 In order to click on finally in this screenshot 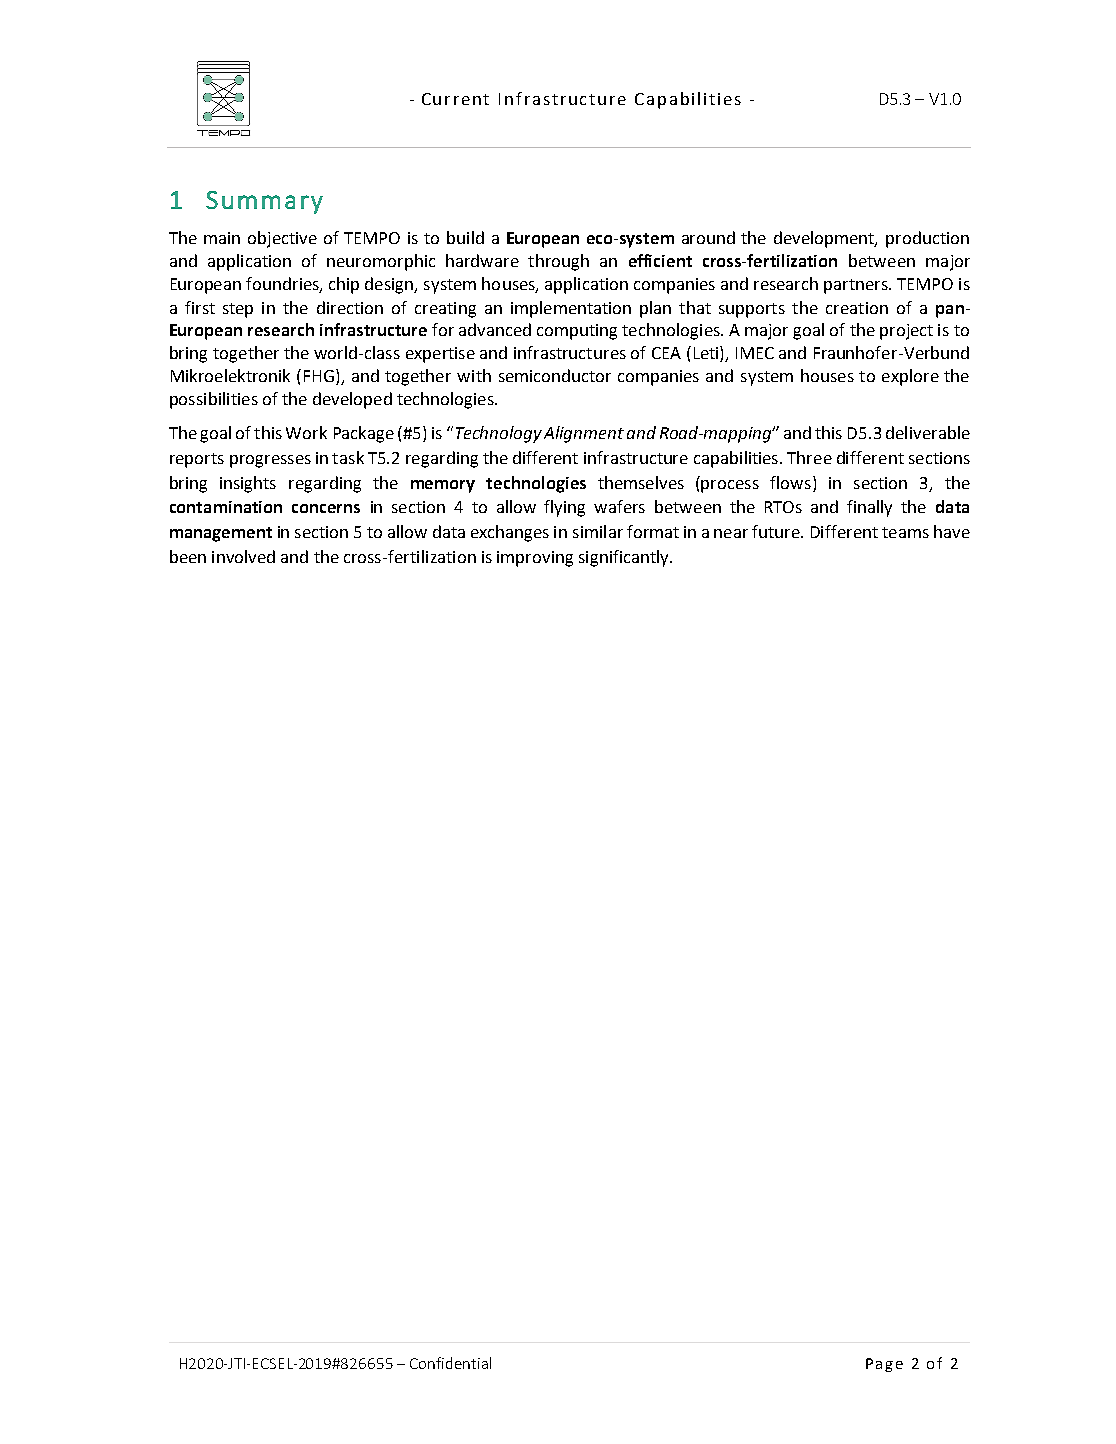, I will do `click(869, 508)`.
